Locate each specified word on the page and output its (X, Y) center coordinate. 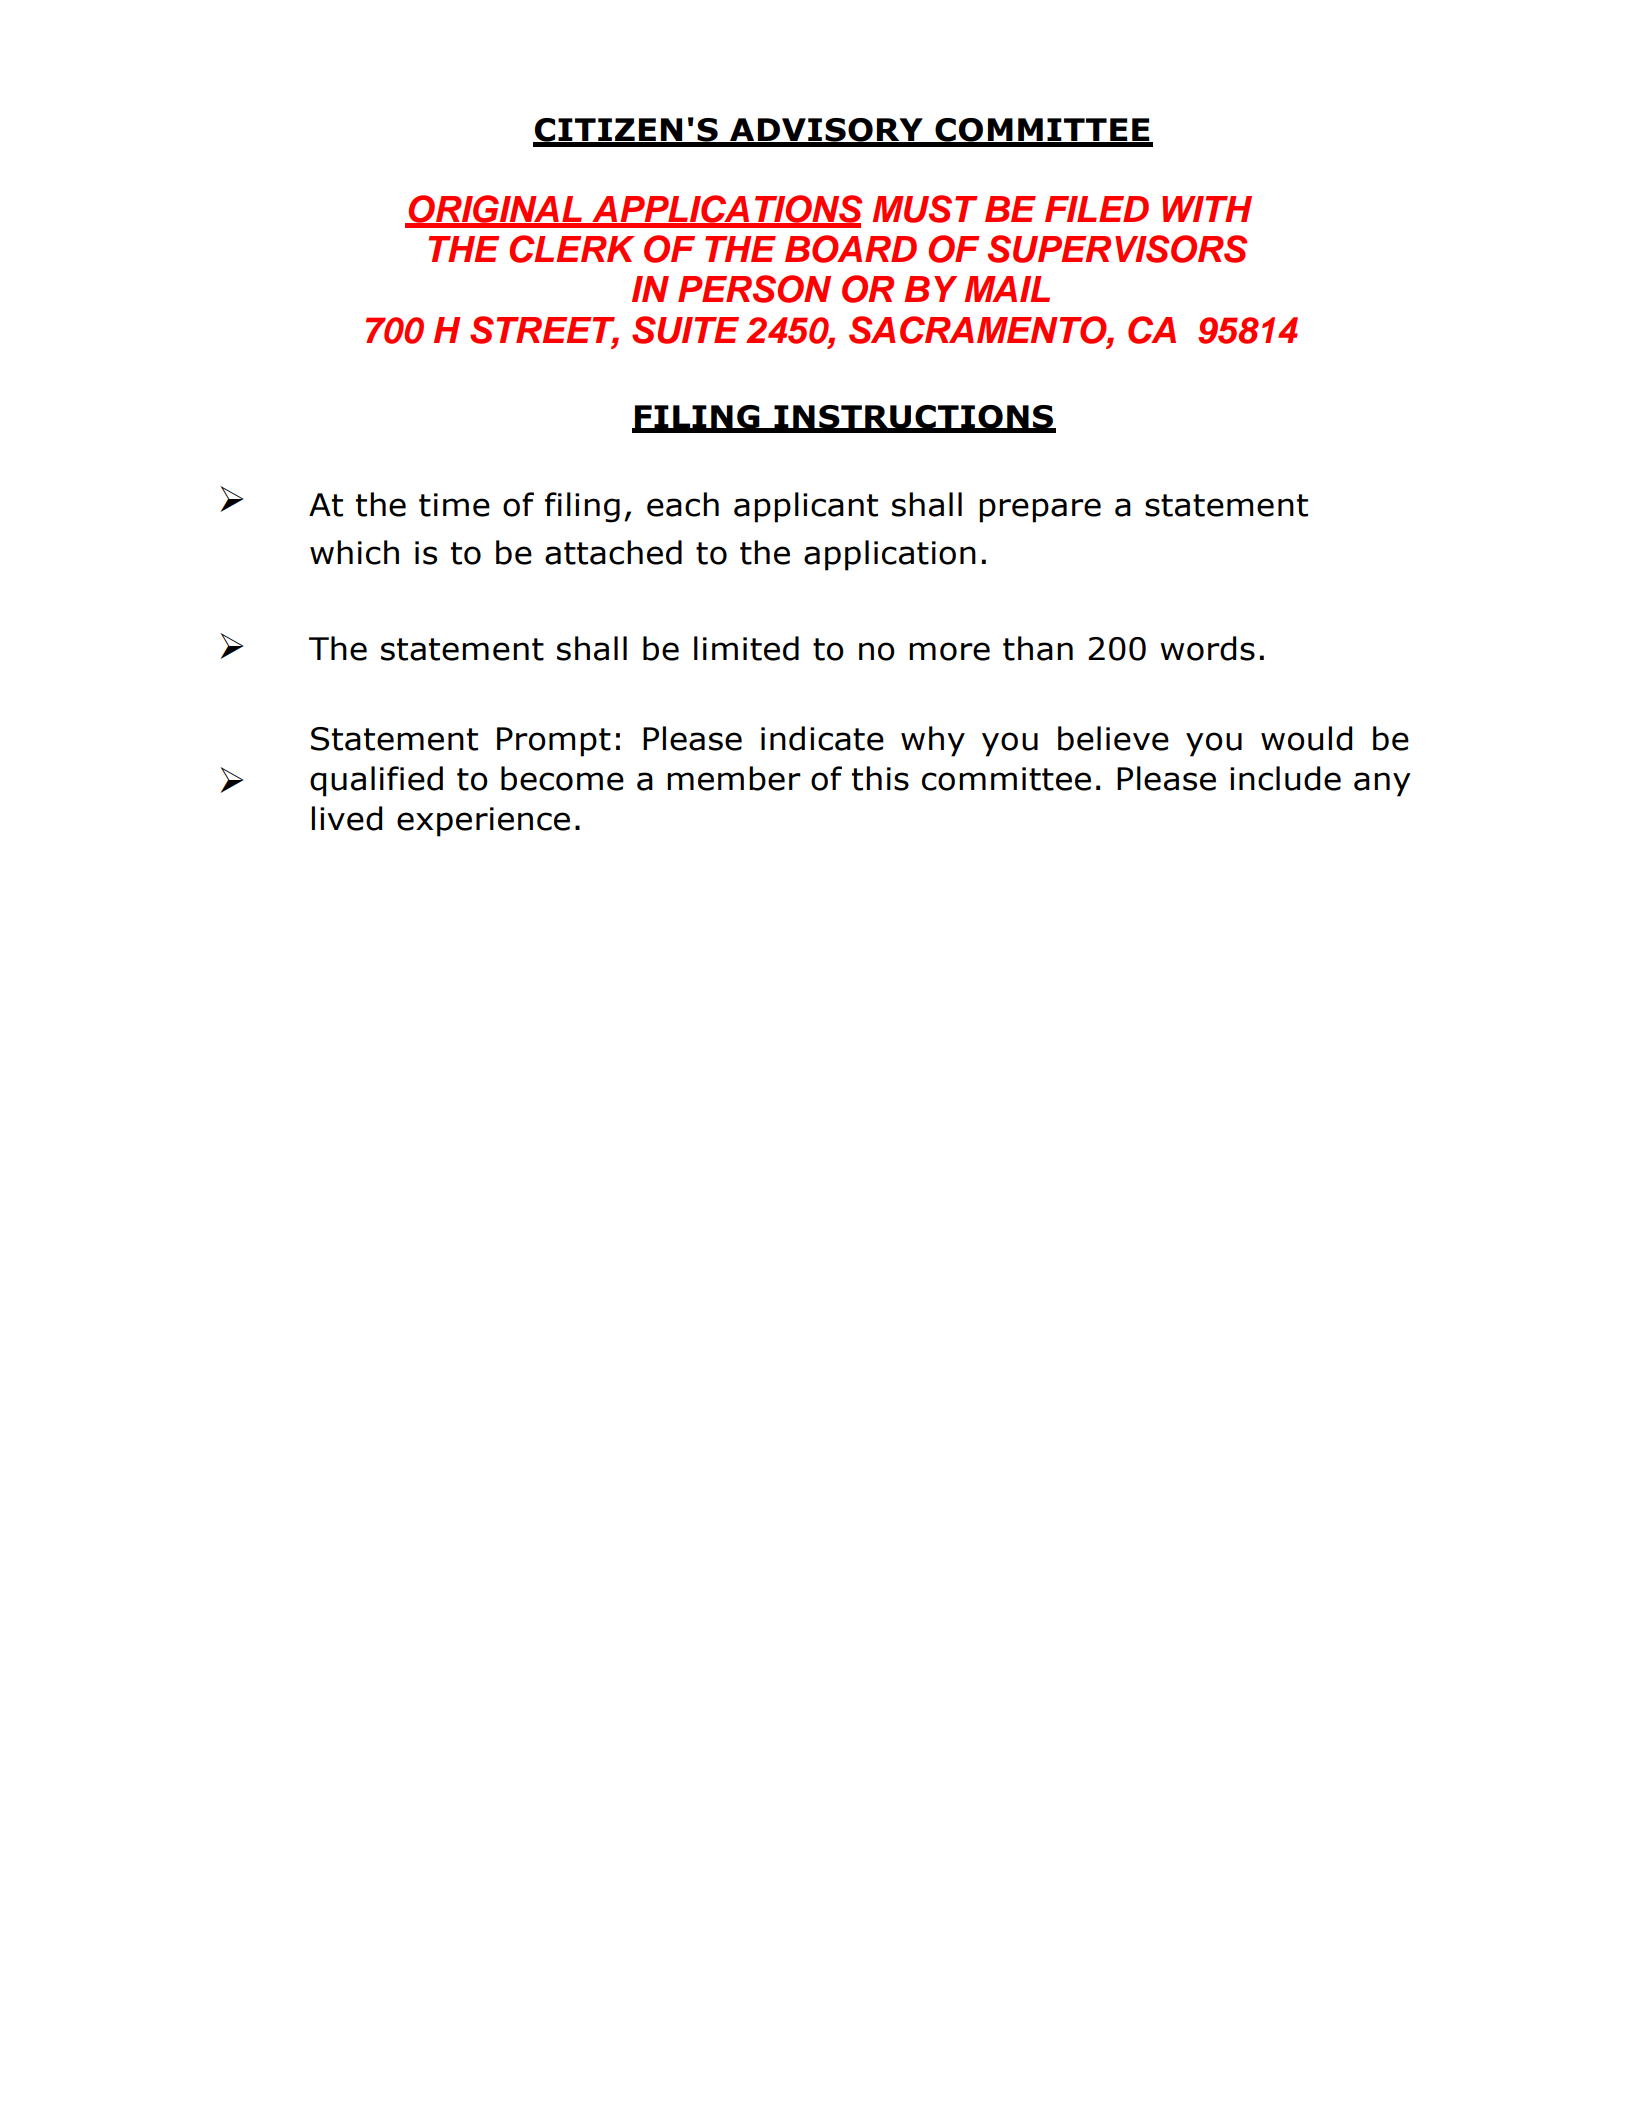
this (880, 778)
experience (483, 822)
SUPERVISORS (1117, 249)
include (1285, 778)
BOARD (851, 249)
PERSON (754, 289)
